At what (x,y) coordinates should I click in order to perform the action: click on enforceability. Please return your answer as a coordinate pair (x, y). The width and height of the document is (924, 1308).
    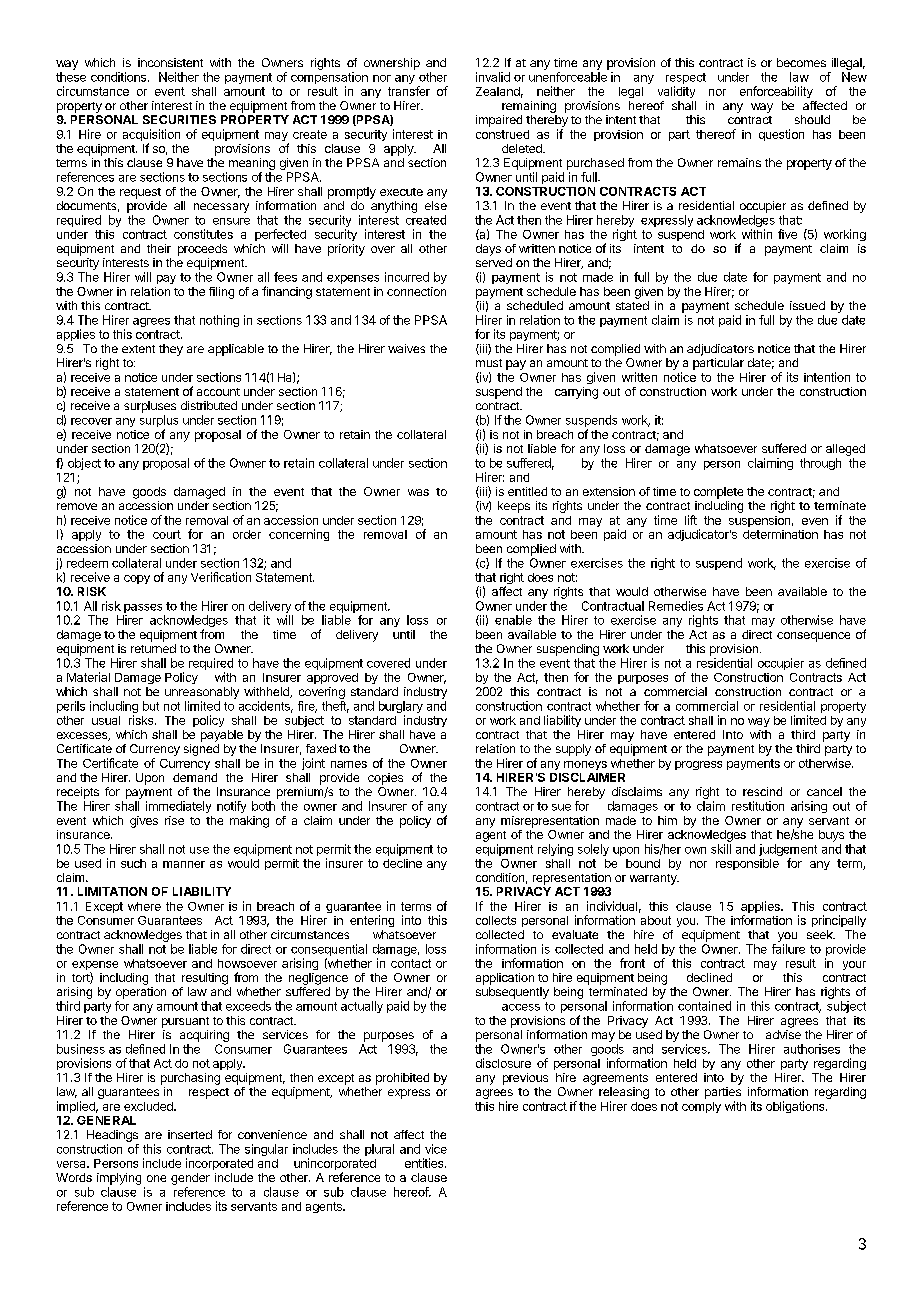
    Looking at the image, I should click on (776, 92).
